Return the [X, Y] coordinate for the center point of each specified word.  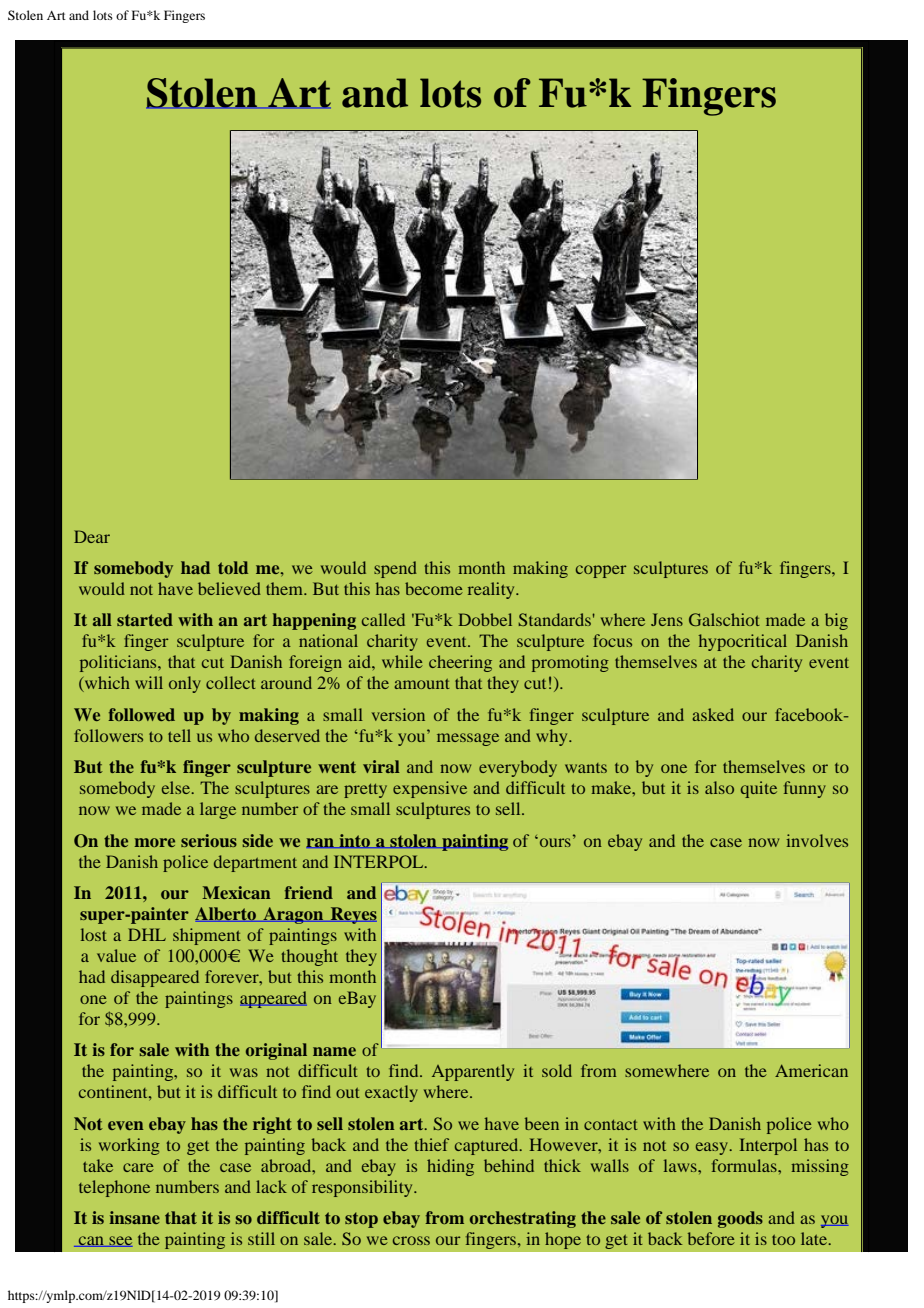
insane [134, 1217]
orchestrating [523, 1219]
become [434, 588]
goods [740, 1219]
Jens [667, 619]
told [233, 567]
